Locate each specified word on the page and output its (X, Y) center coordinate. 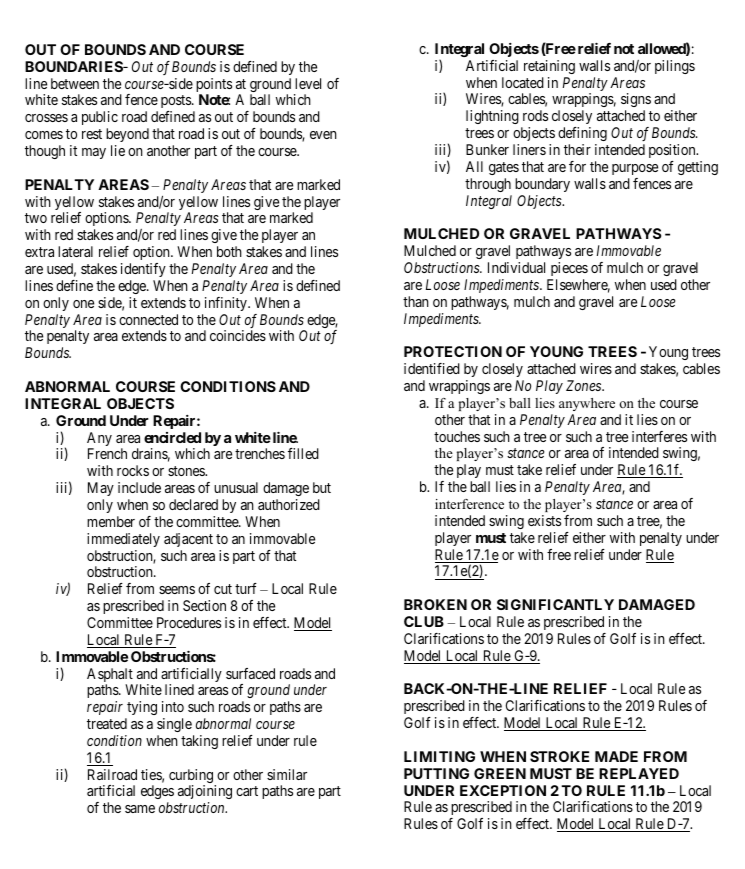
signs (636, 102)
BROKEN (435, 604)
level (308, 83)
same (140, 809)
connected (148, 319)
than (416, 301)
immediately (123, 540)
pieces (569, 269)
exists (544, 520)
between (75, 83)
